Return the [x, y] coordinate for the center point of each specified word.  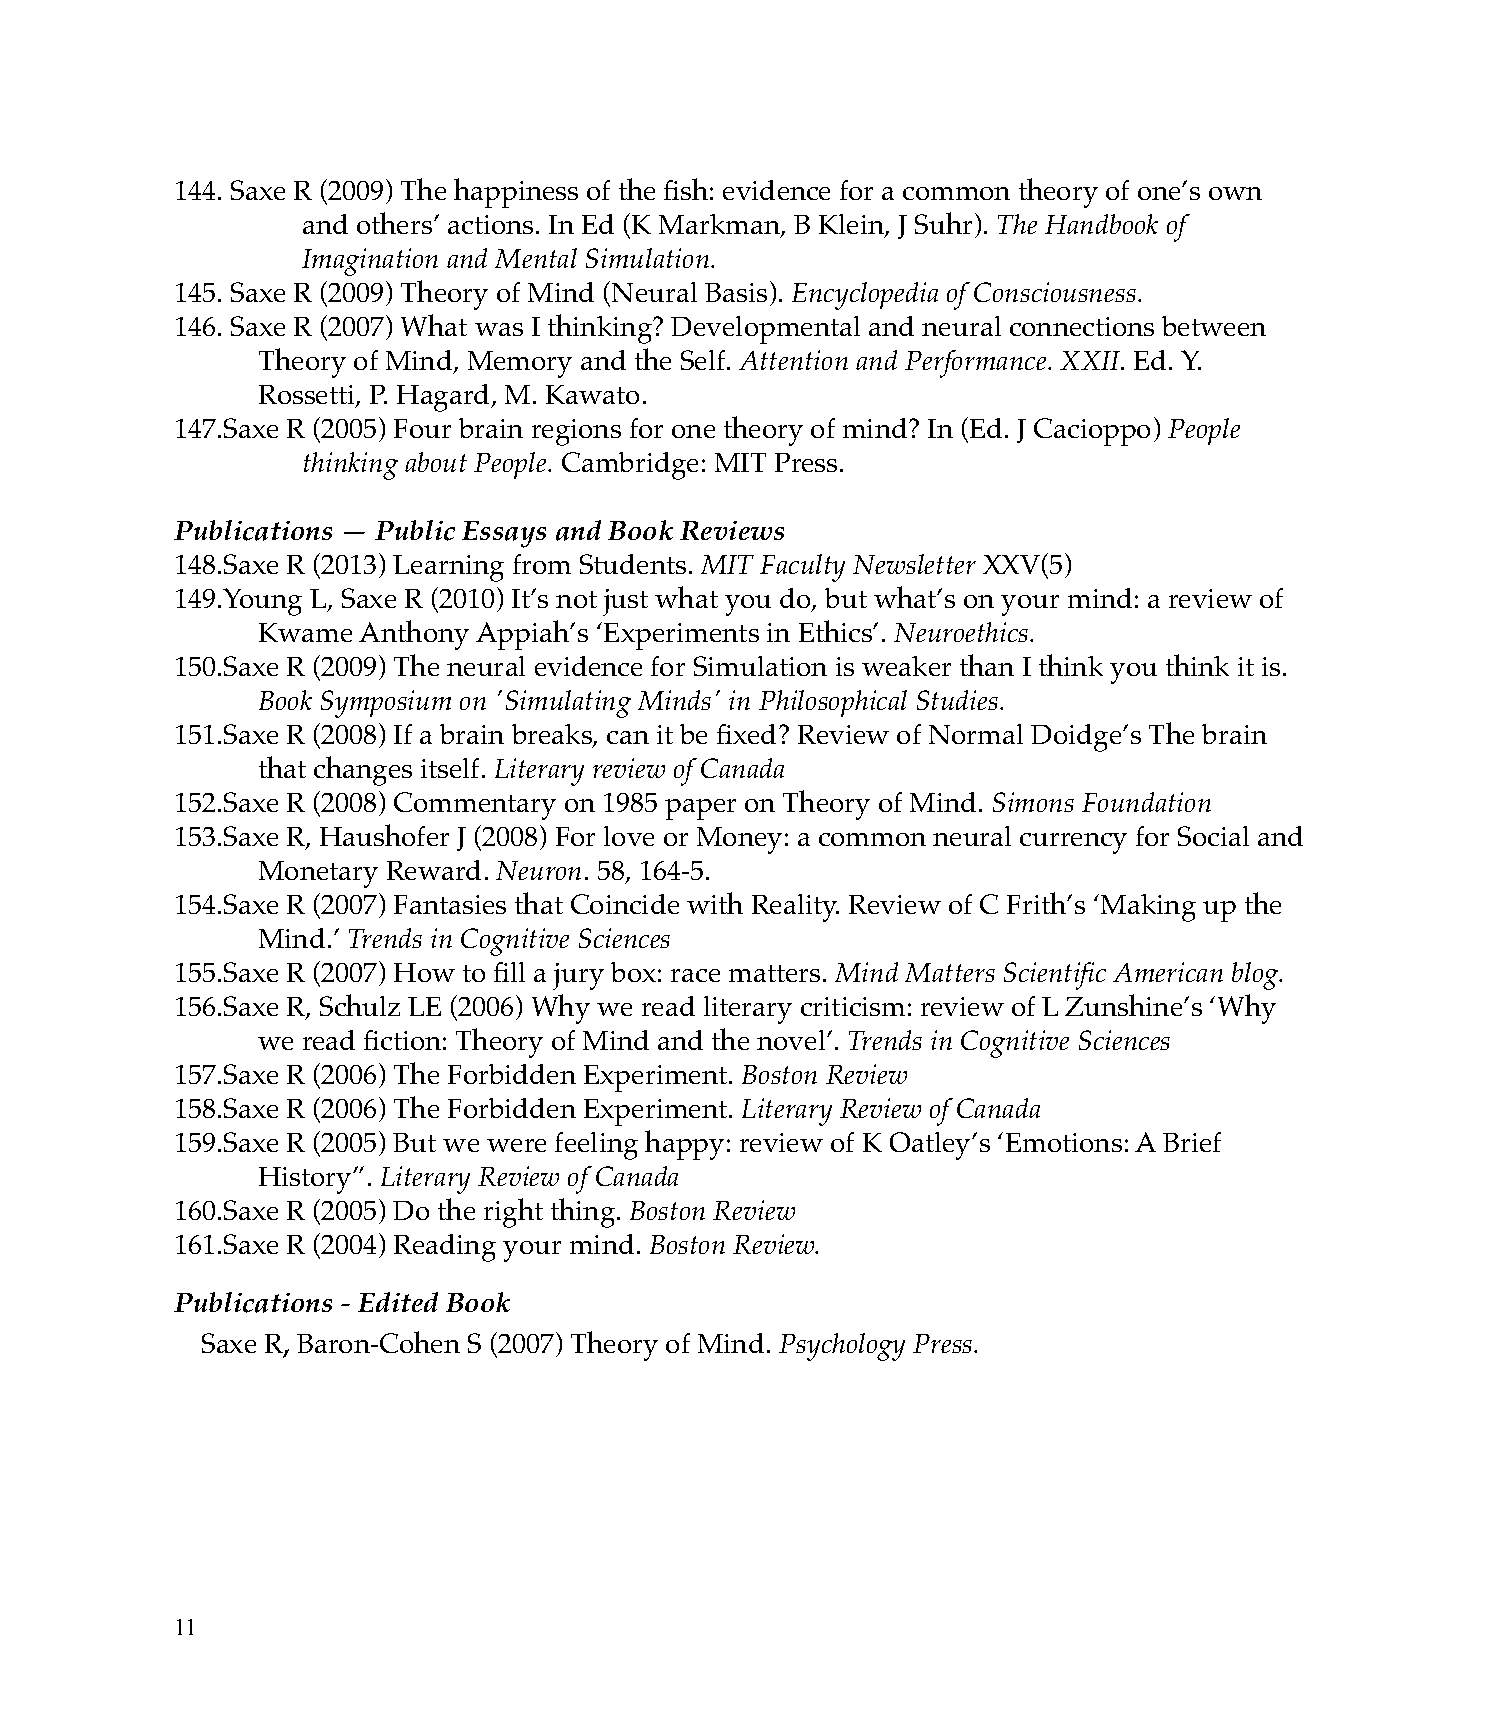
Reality [795, 908]
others [396, 223]
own [1235, 193]
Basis [736, 292]
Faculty [802, 568]
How [424, 972]
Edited [398, 1302]
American [1168, 972]
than [987, 665]
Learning [448, 568]
